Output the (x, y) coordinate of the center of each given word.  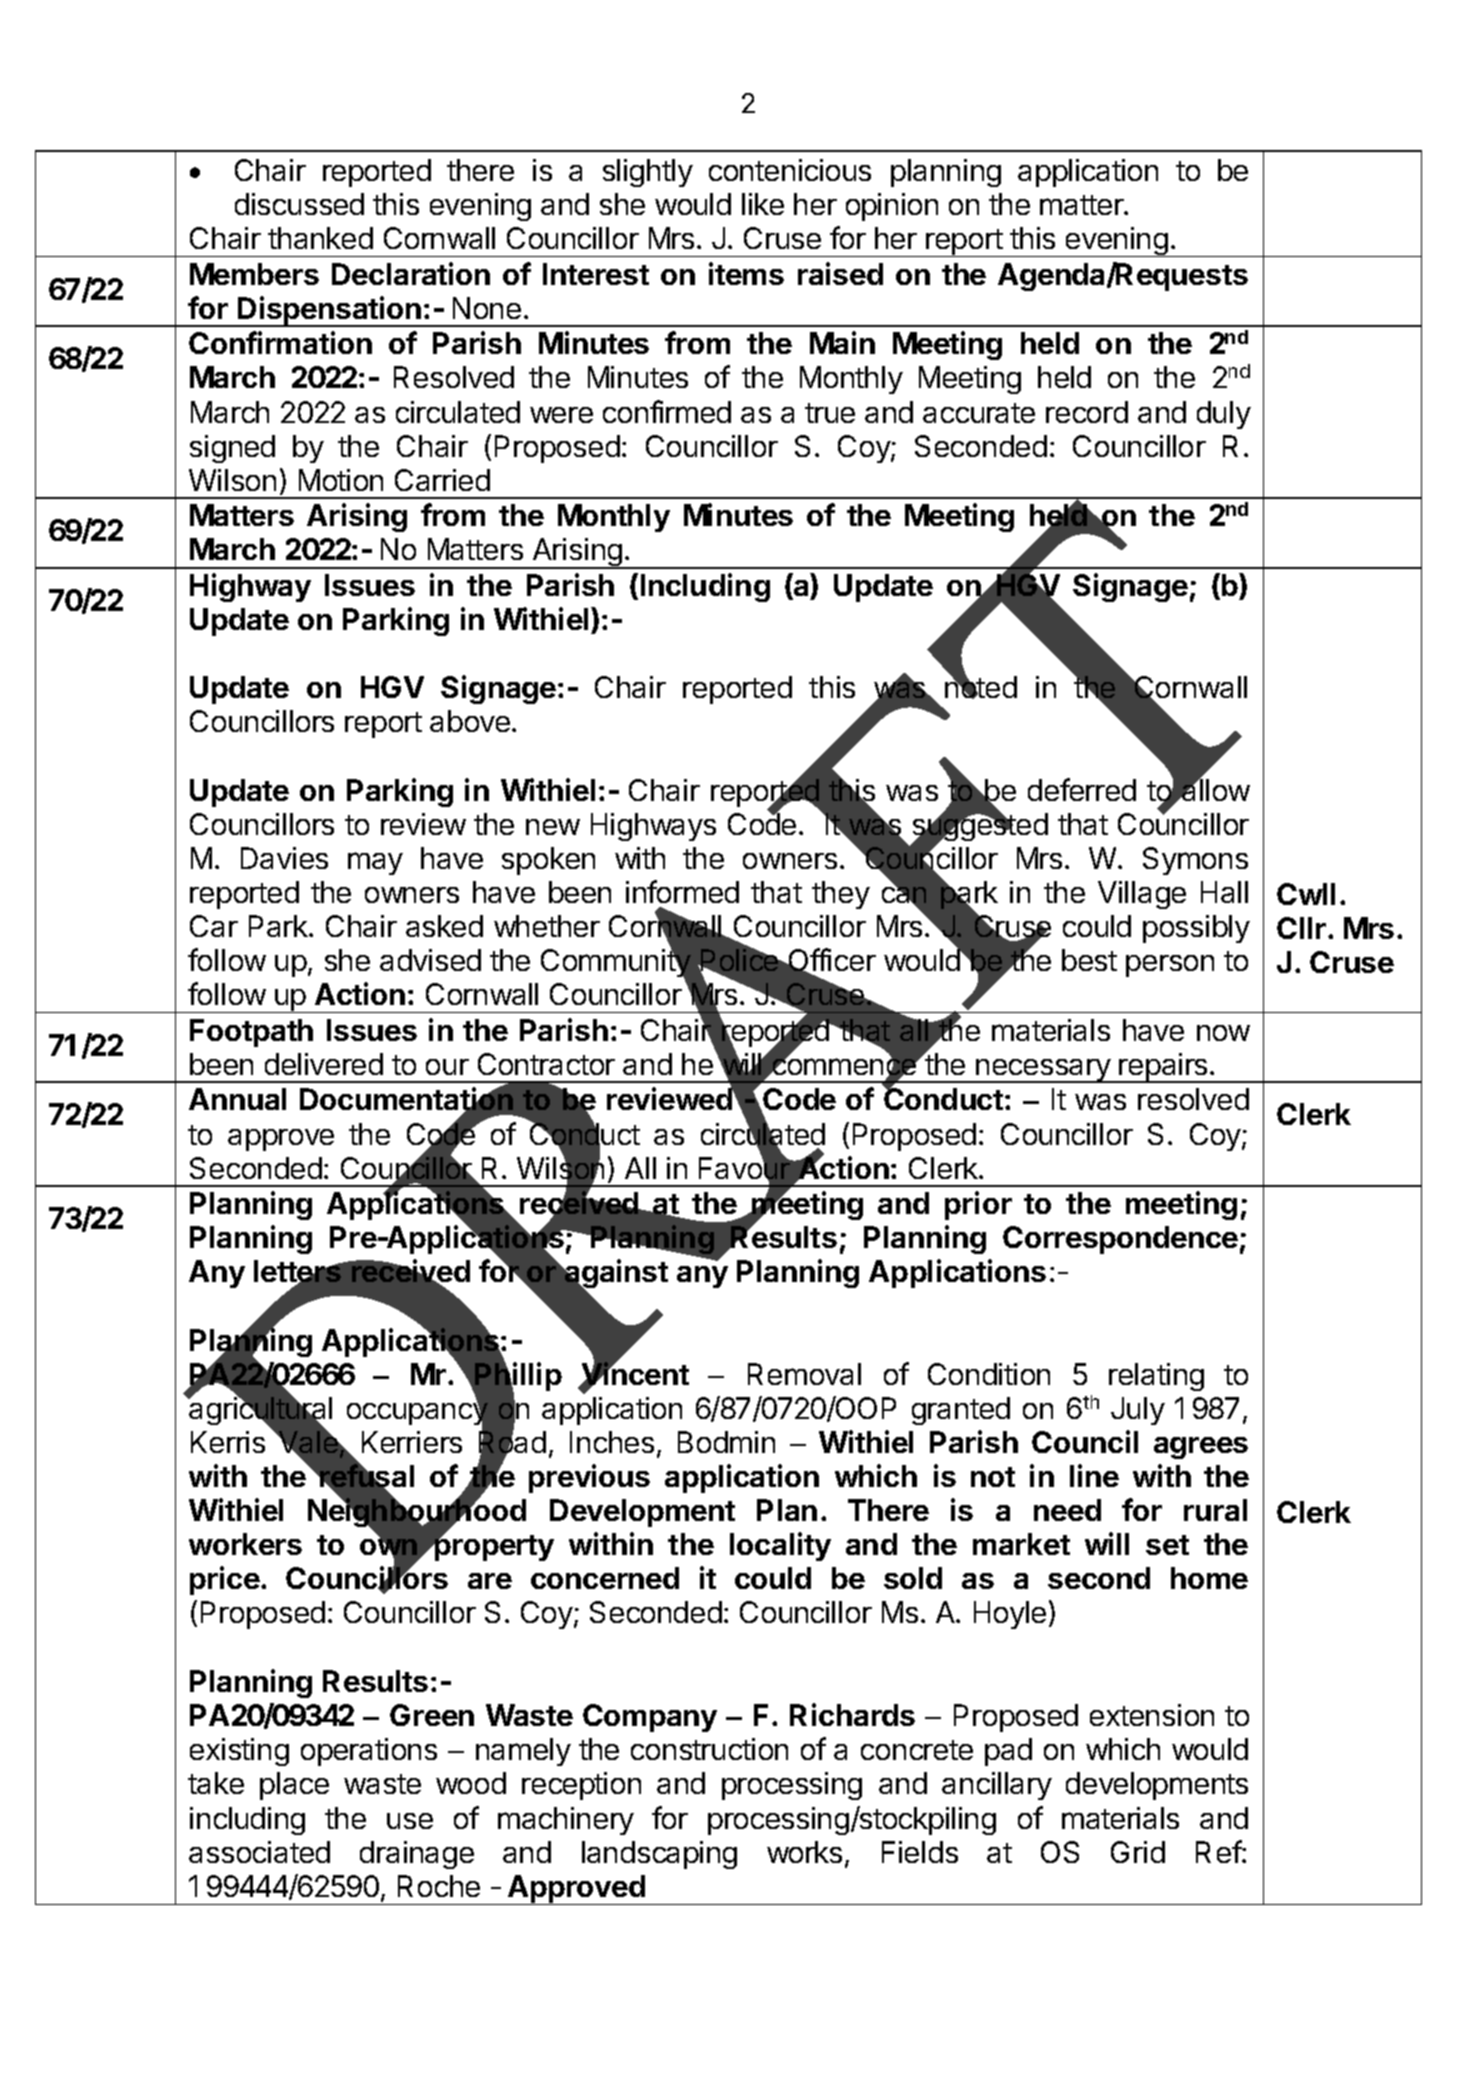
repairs (1164, 1068)
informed (682, 891)
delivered (324, 1064)
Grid (1138, 1852)
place (294, 1786)
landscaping (659, 1855)
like (763, 204)
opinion (892, 207)
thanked (320, 238)
